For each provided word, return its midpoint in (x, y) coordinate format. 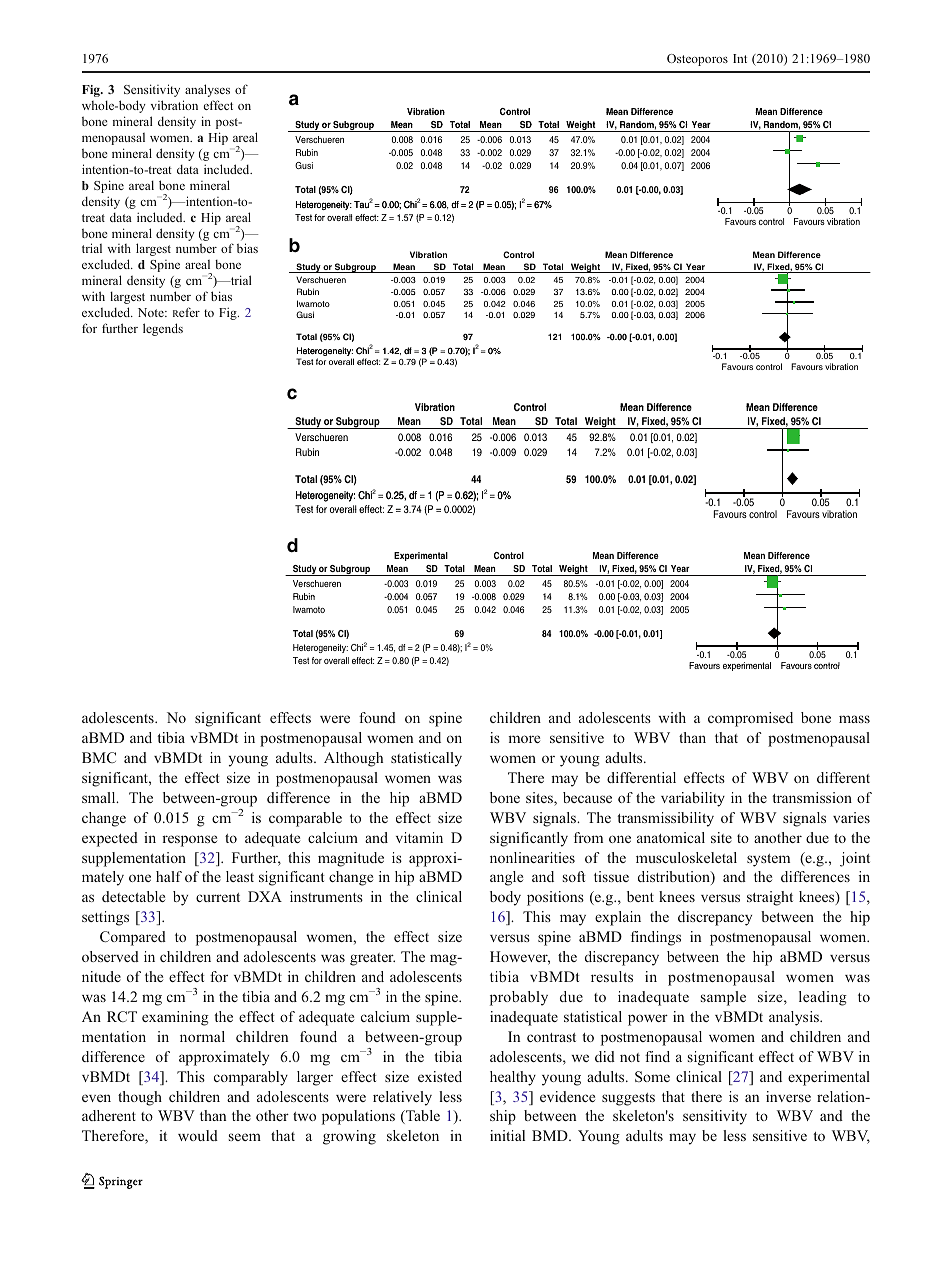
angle (506, 878)
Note (152, 312)
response (189, 841)
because (587, 797)
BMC (99, 757)
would (198, 1135)
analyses (207, 90)
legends (163, 329)
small (100, 797)
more (524, 739)
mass (854, 719)
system (768, 860)
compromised (750, 719)
